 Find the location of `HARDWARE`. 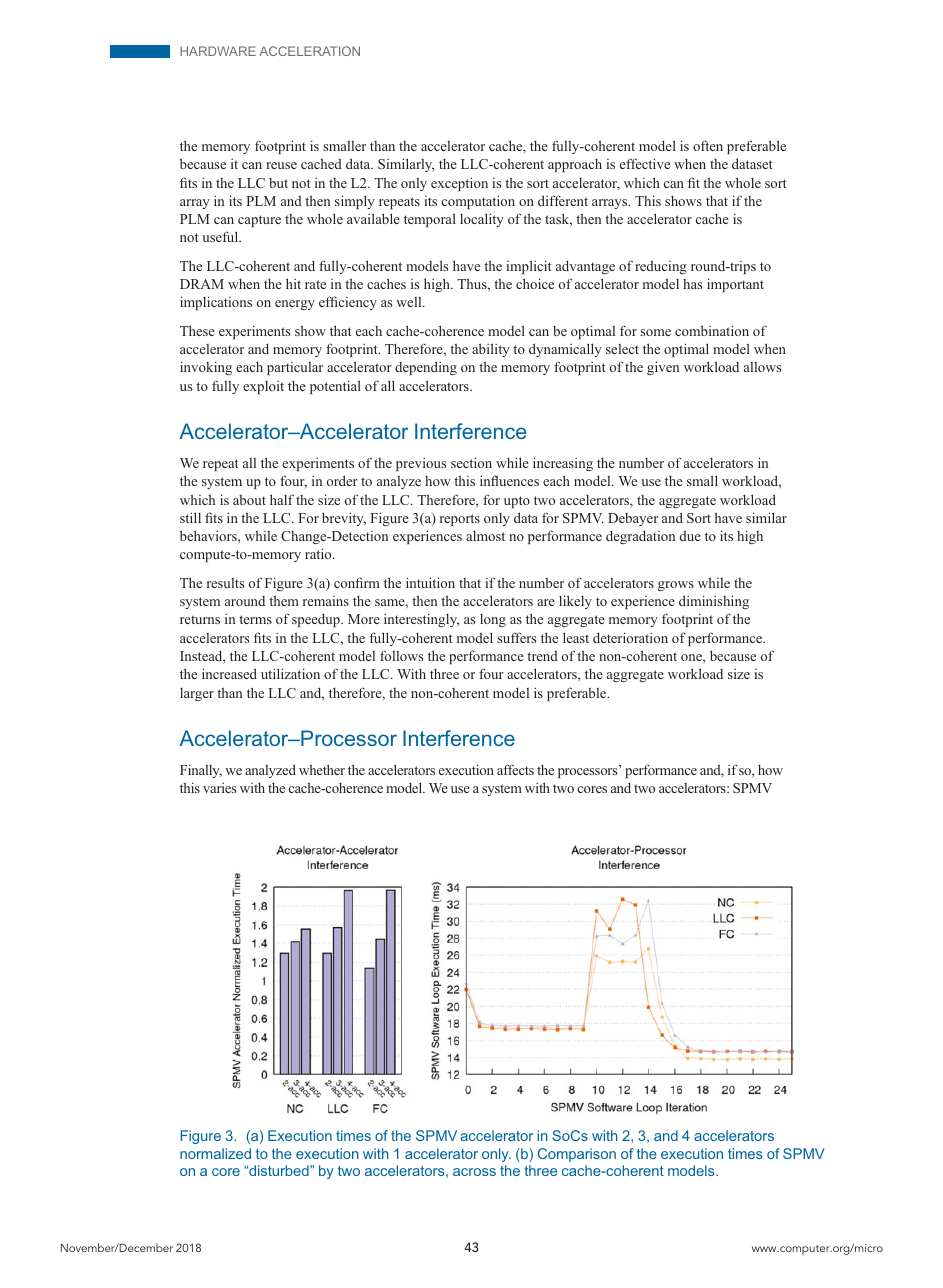

HARDWARE is located at coordinates (218, 51).
